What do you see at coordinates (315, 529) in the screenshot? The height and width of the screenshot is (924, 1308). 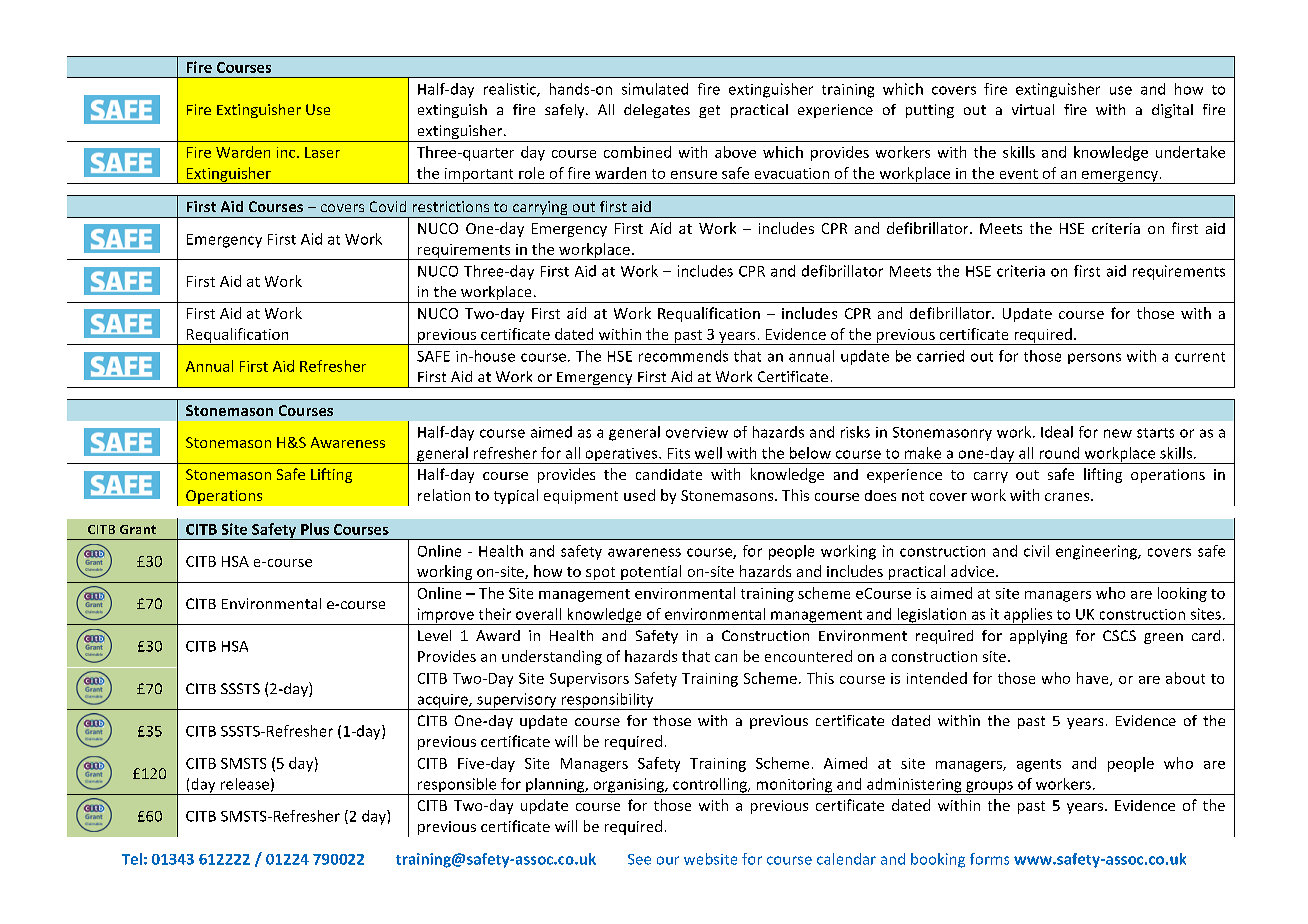 I see `Plus` at bounding box center [315, 529].
